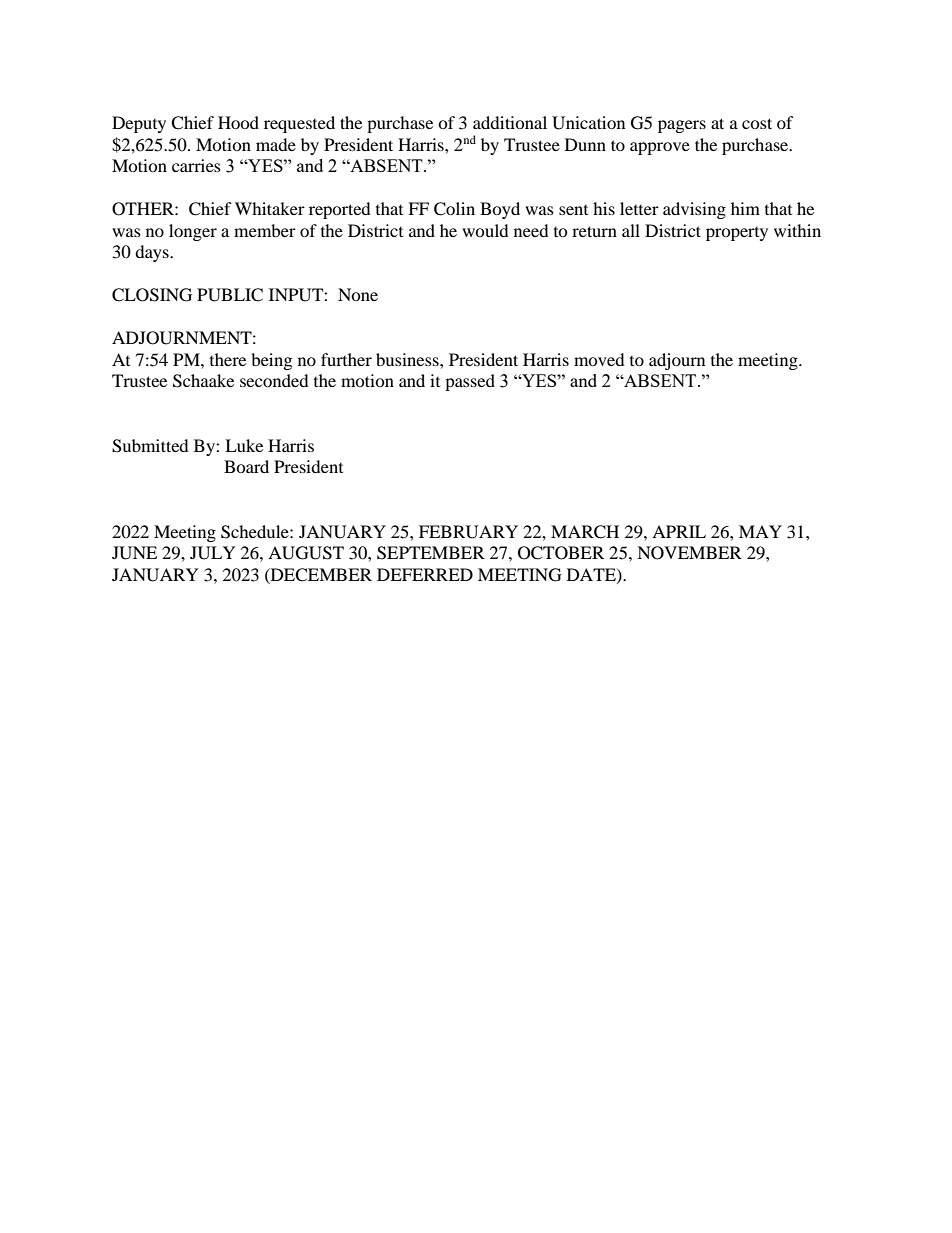 The width and height of the screenshot is (952, 1233). I want to click on passed, so click(470, 382).
